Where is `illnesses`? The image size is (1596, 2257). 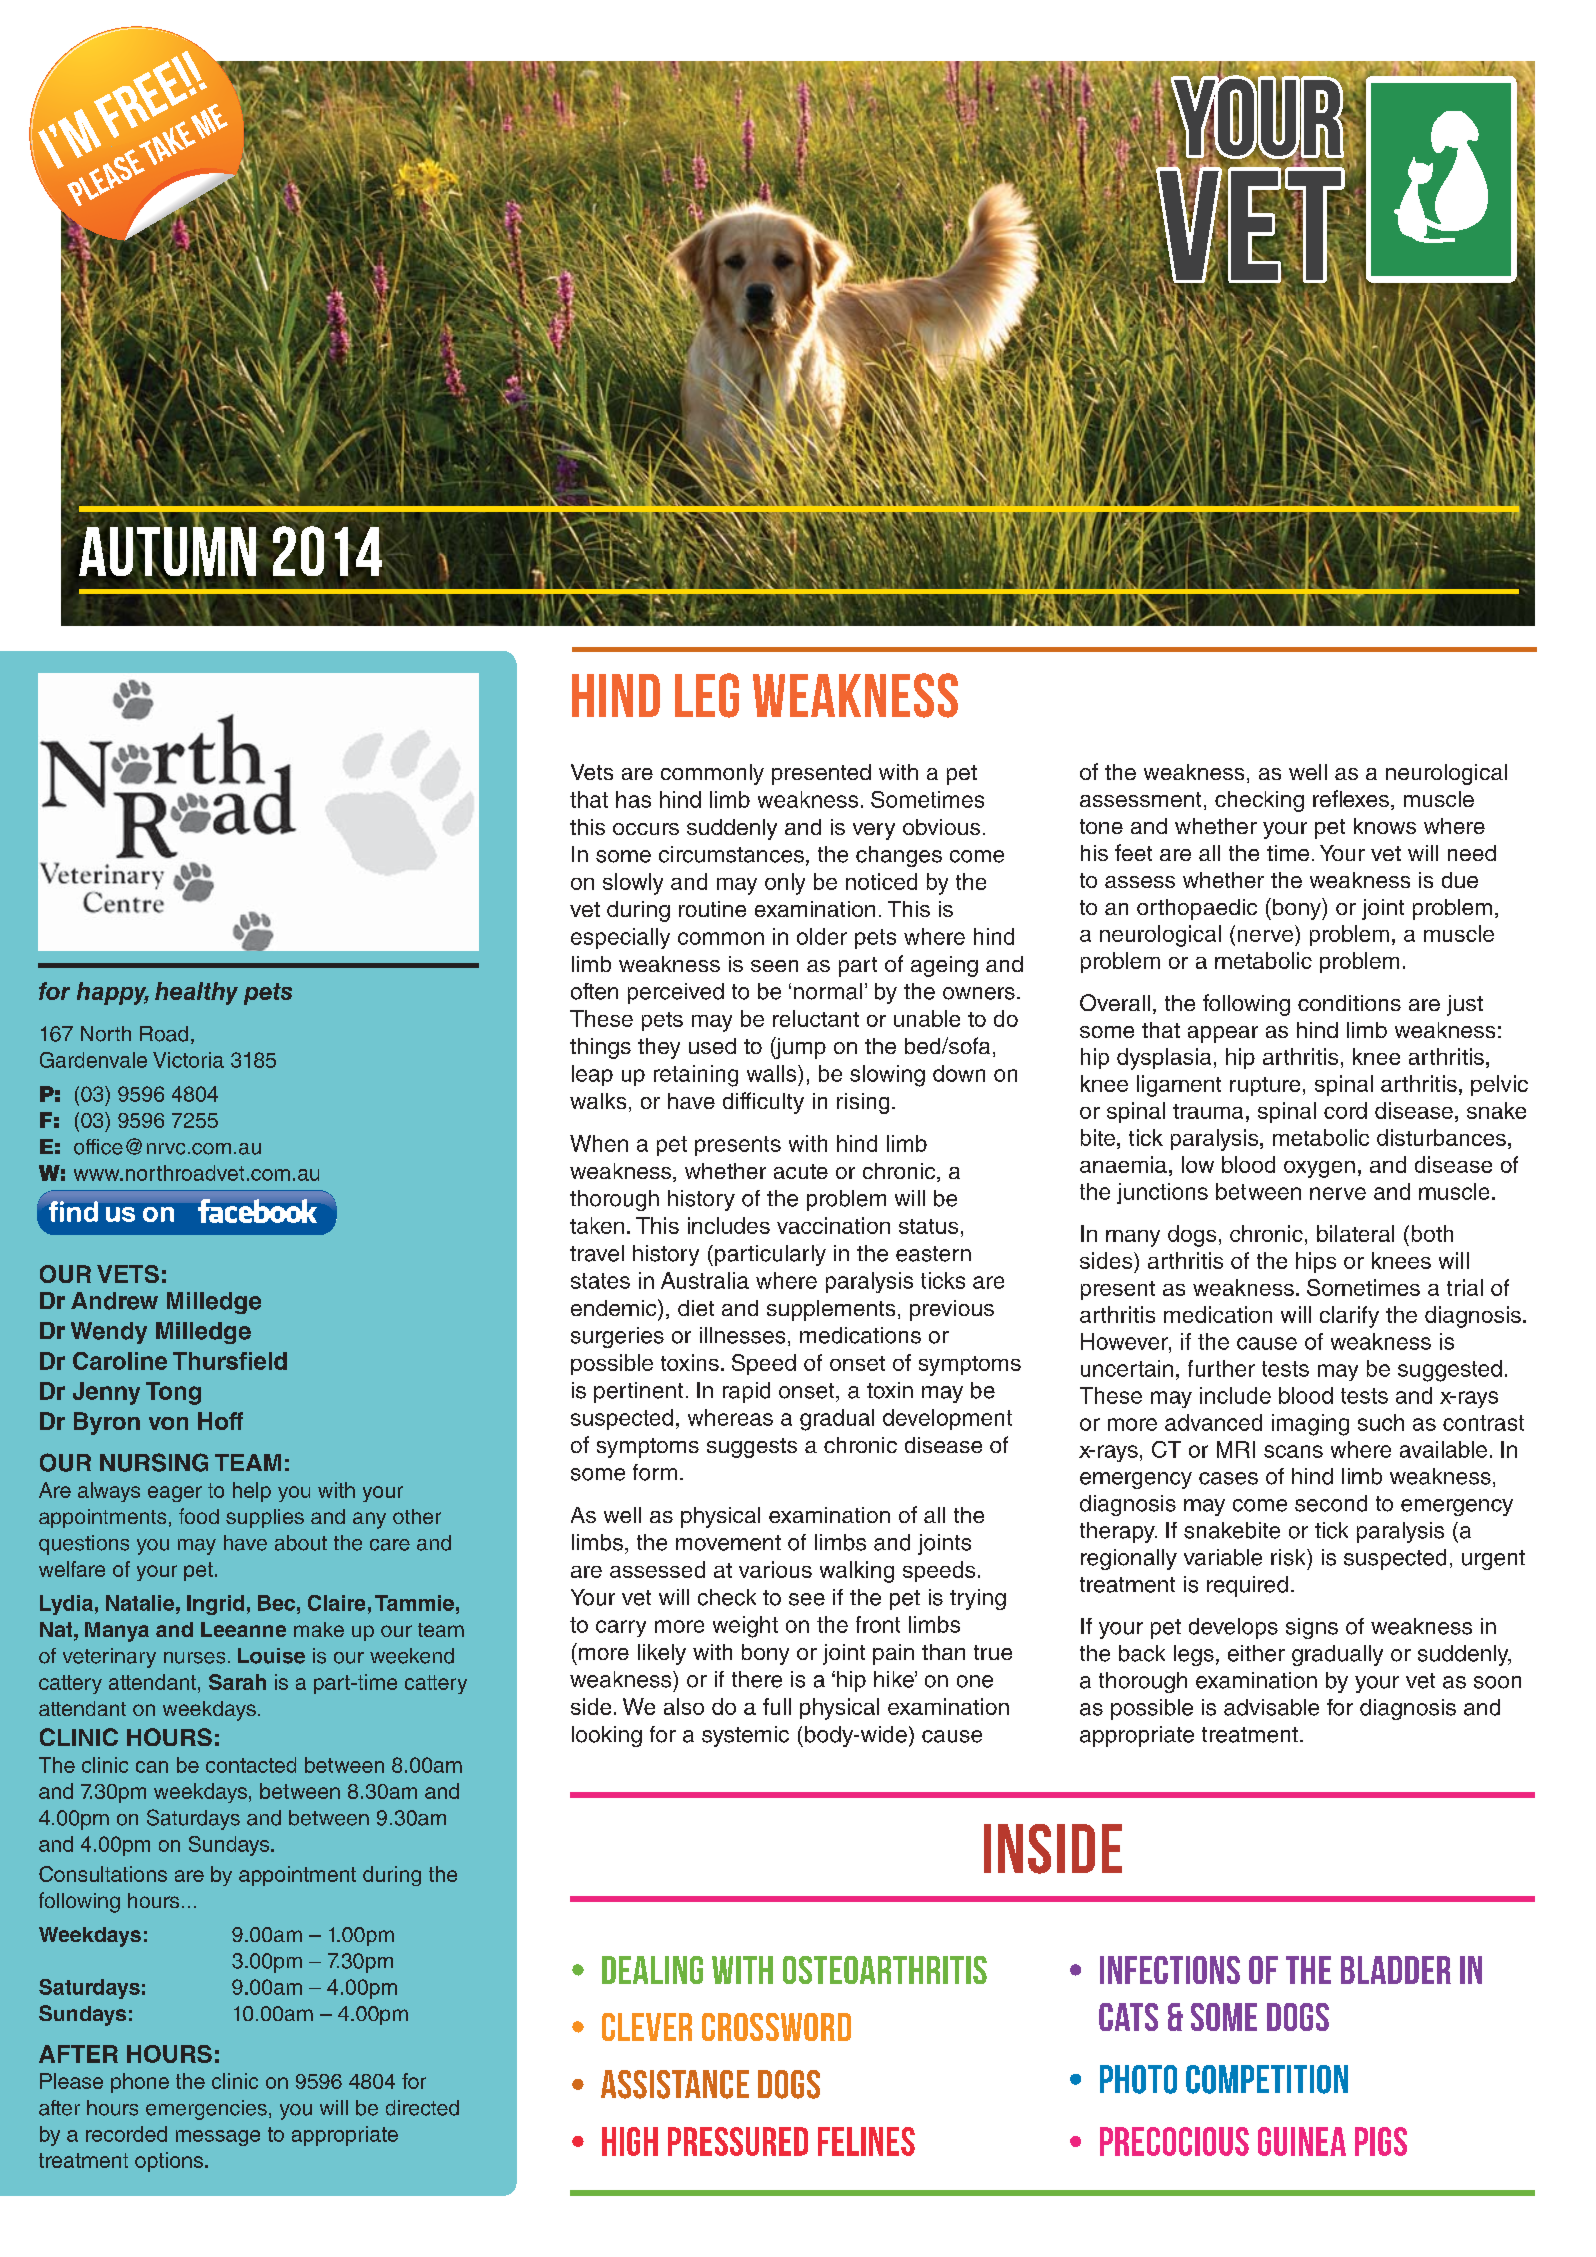 illnesses is located at coordinates (742, 1335).
